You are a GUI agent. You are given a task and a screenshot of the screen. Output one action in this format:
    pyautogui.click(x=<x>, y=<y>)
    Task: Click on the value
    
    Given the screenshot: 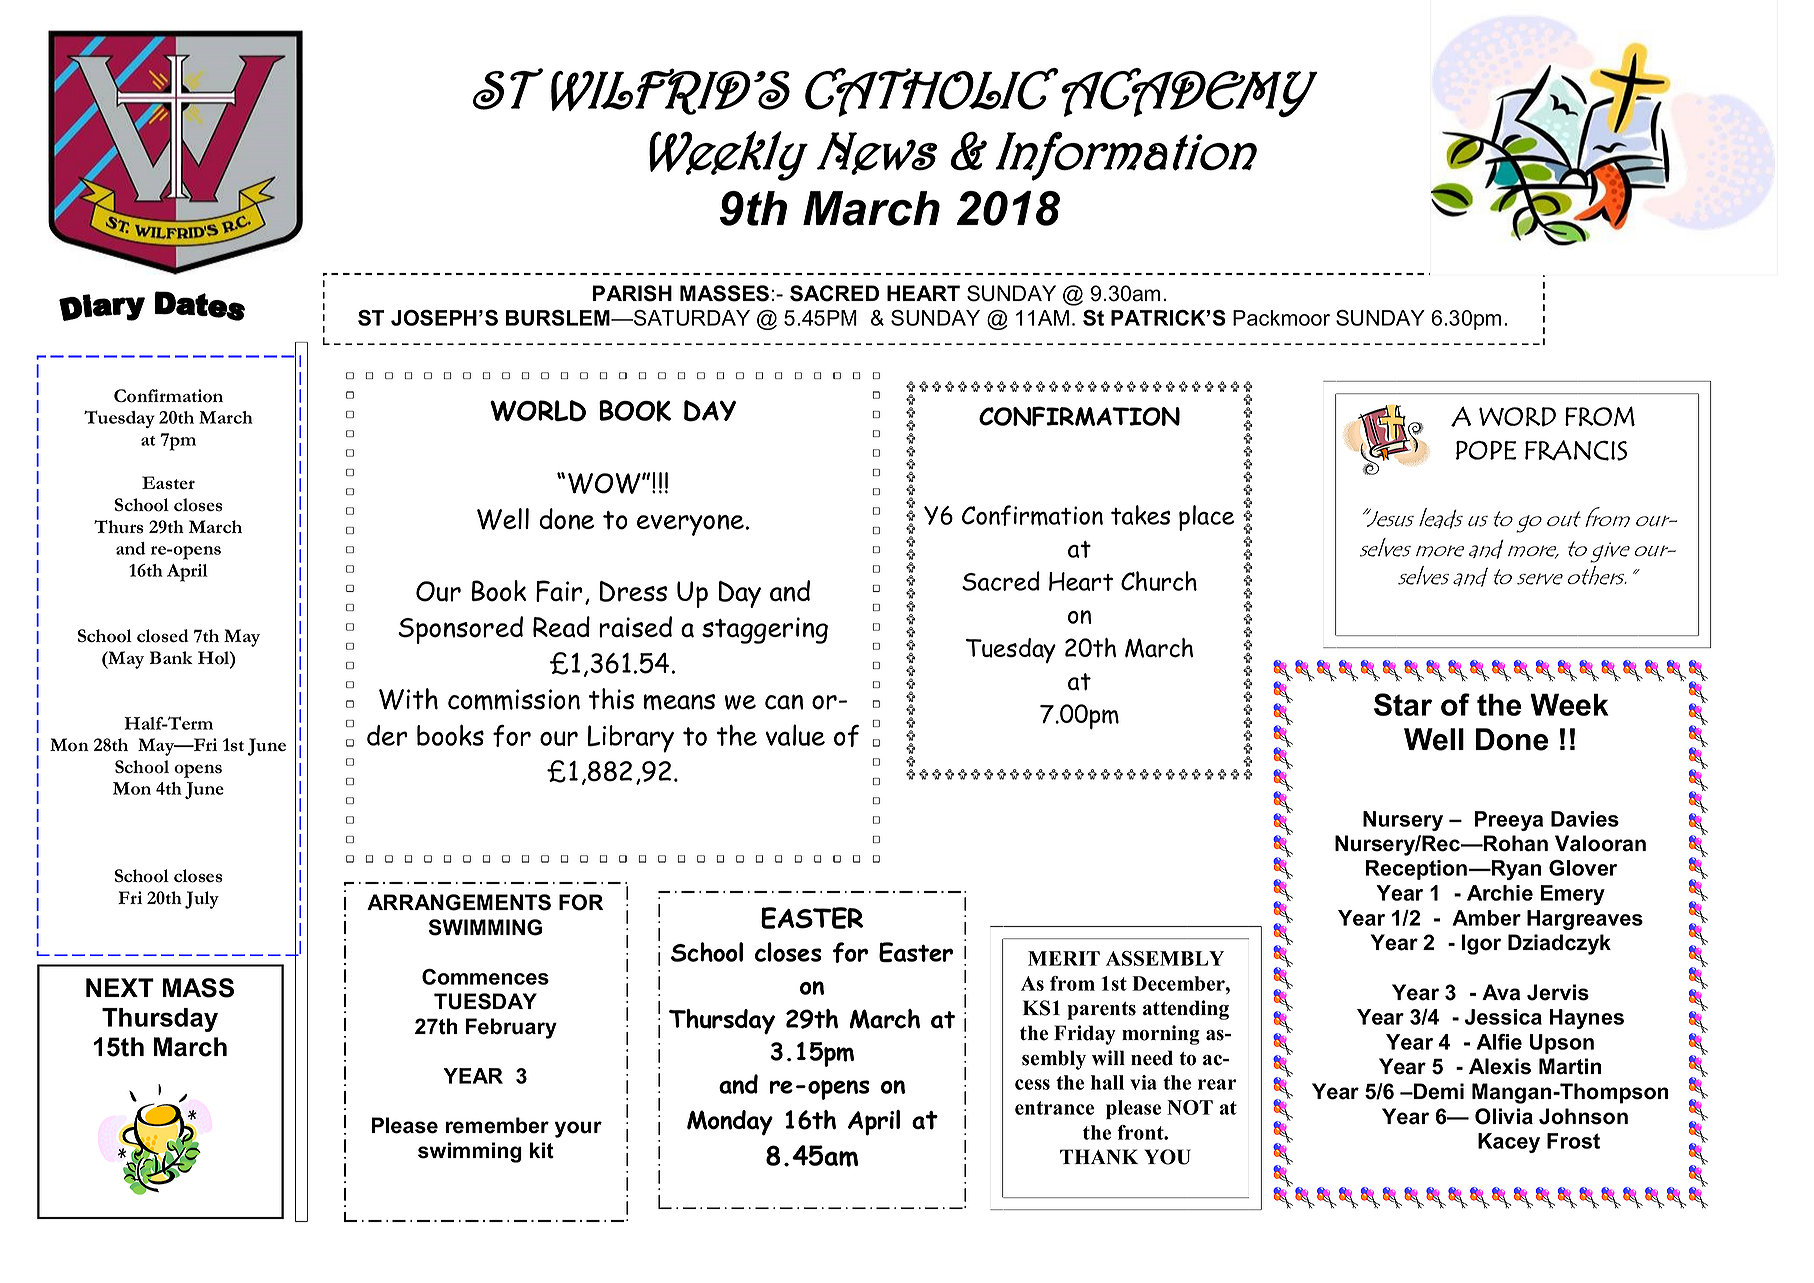 What is the action you would take?
    pyautogui.click(x=795, y=735)
